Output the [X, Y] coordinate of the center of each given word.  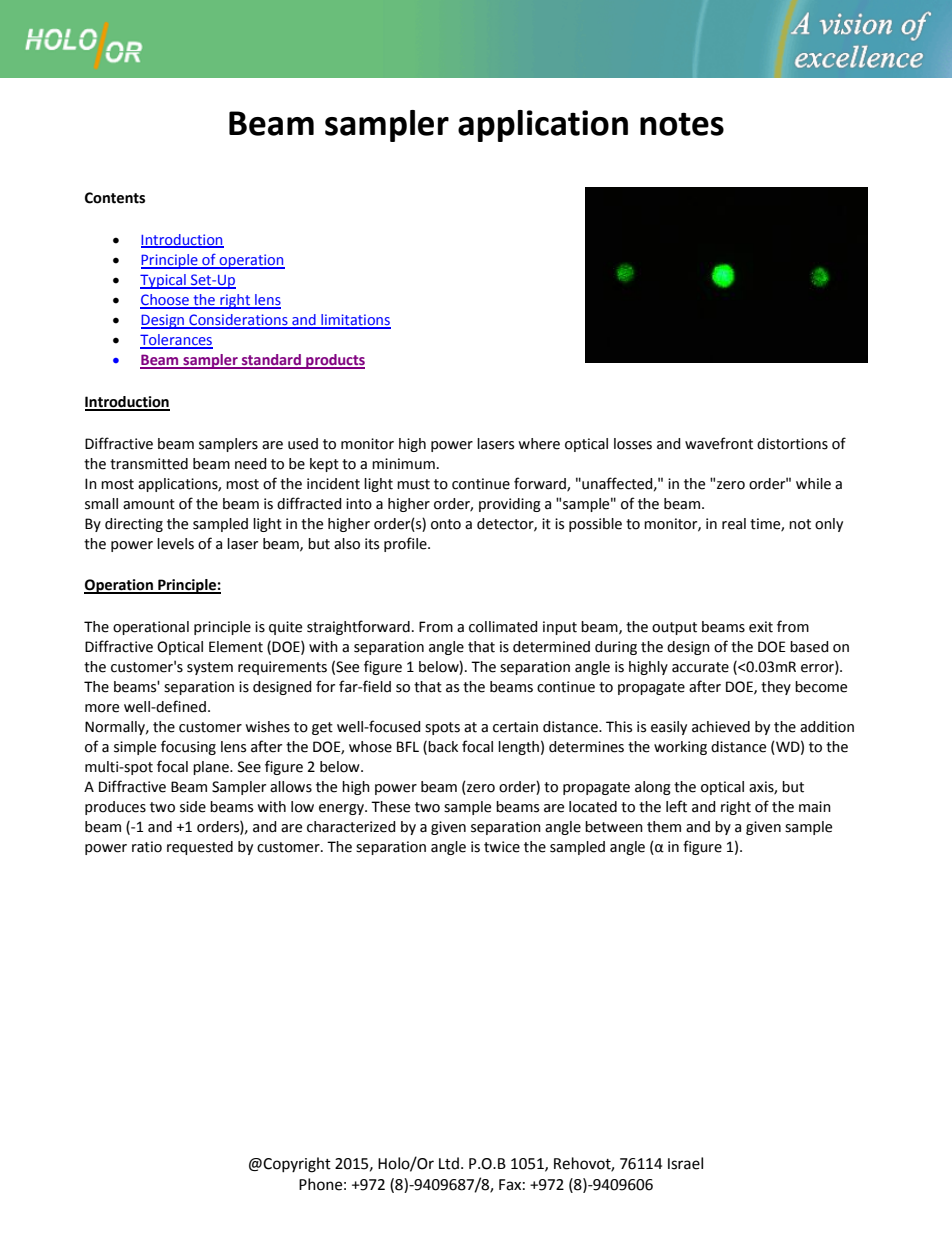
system [210, 668]
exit [761, 627]
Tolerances [176, 341]
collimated [503, 627]
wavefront [719, 443]
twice [502, 847]
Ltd [449, 1163]
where [539, 444]
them [664, 827]
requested [200, 848]
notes [682, 124]
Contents [115, 198]
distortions [792, 444]
